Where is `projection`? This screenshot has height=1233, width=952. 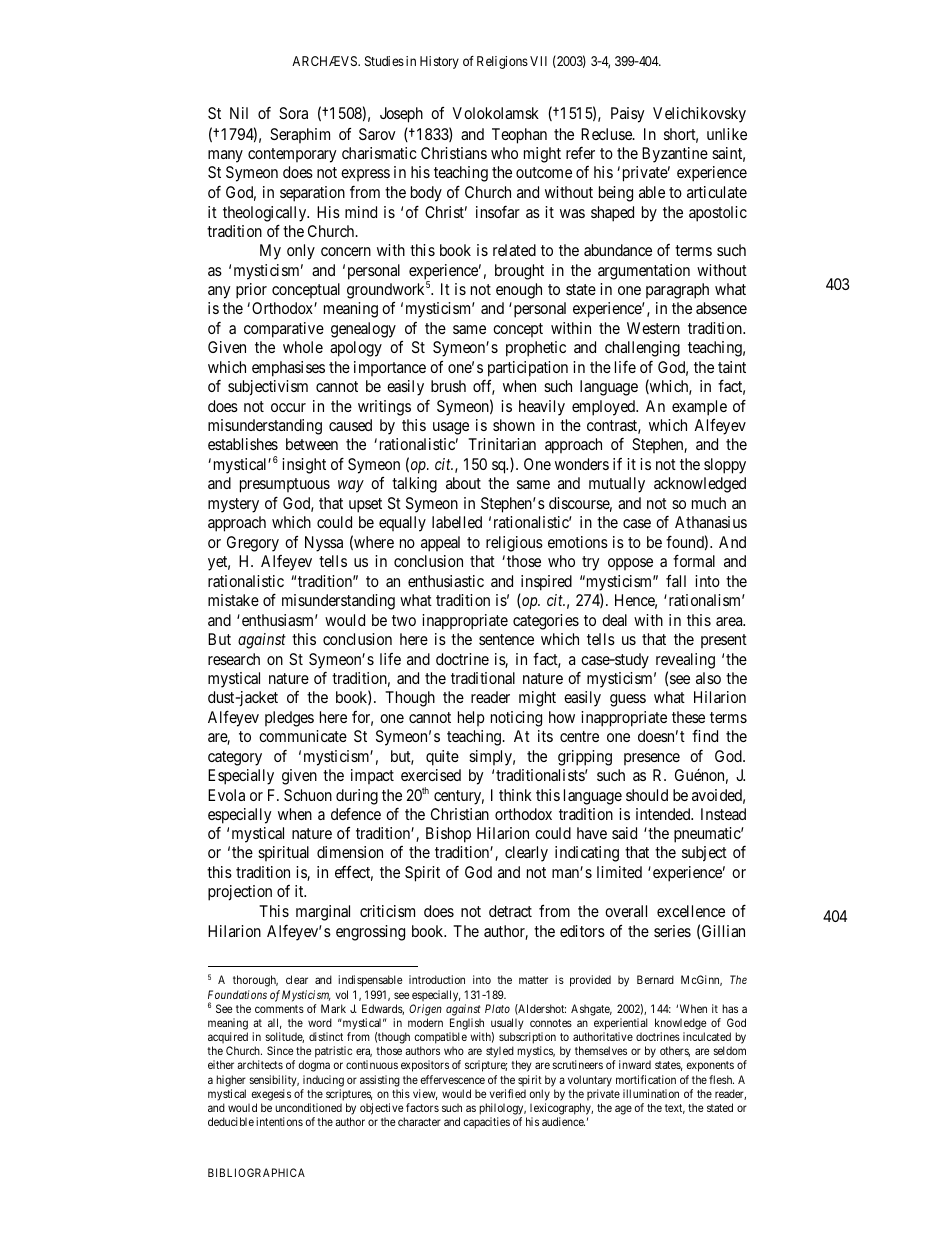 projection is located at coordinates (240, 893).
